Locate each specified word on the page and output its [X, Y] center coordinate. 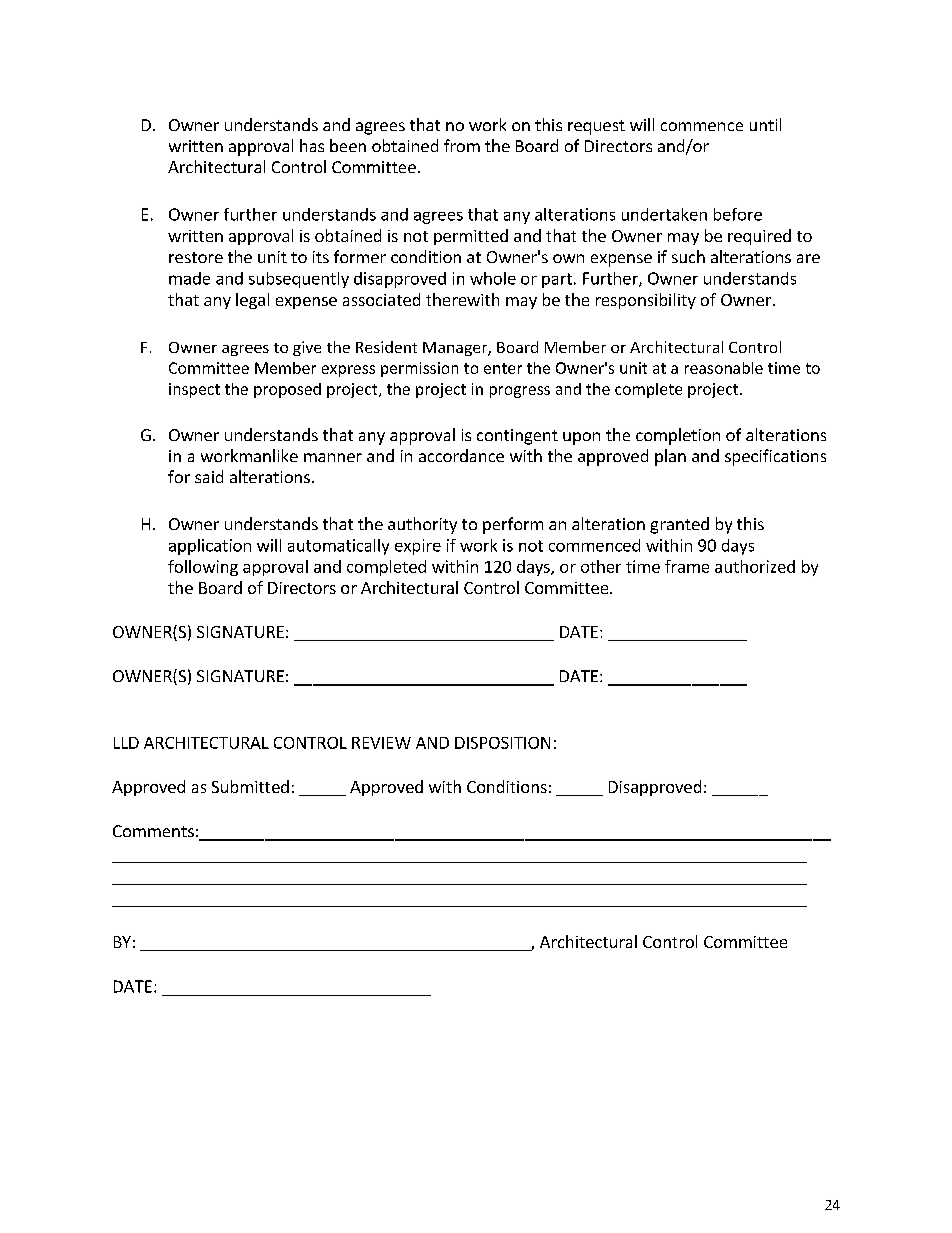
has [312, 145]
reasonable [724, 368]
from [462, 145]
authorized [755, 566]
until [765, 124]
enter [503, 368]
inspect [194, 390]
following [203, 568]
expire [418, 547]
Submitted [250, 786]
